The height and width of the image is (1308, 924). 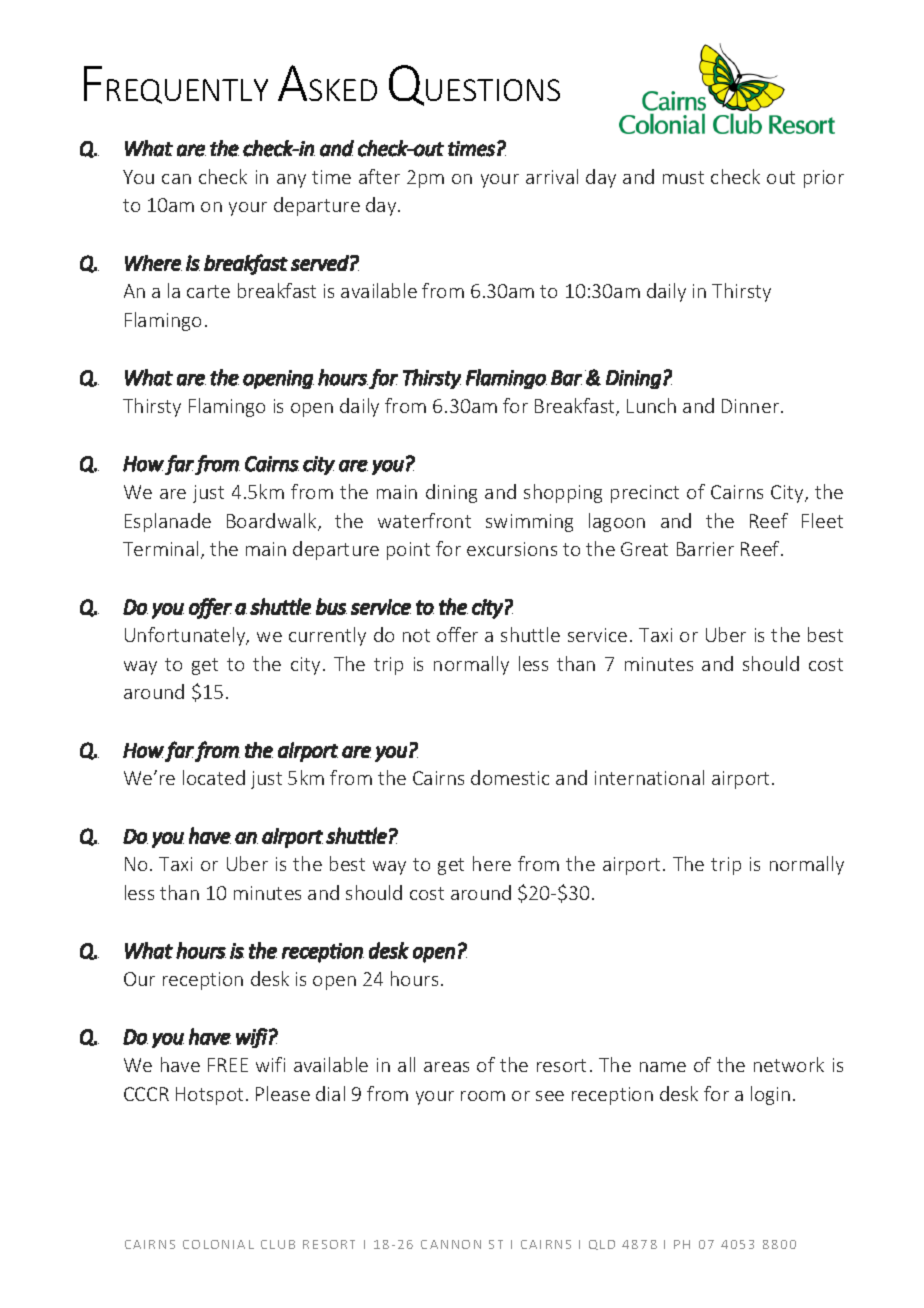 What do you see at coordinates (228, 1065) in the image?
I see `FREE` at bounding box center [228, 1065].
